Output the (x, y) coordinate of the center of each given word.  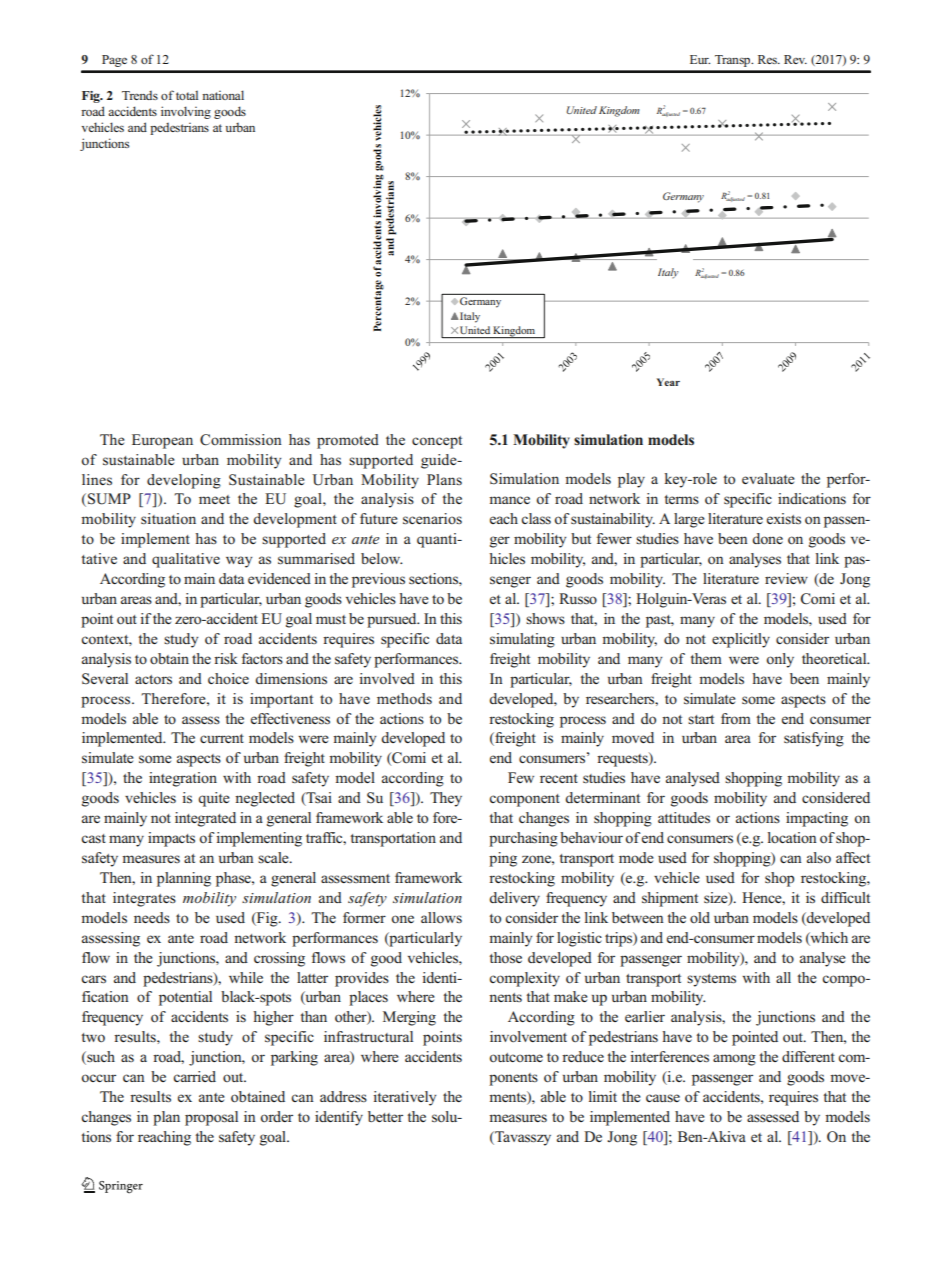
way (239, 562)
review (786, 578)
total (187, 95)
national (223, 95)
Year (668, 382)
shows (545, 619)
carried (194, 1076)
